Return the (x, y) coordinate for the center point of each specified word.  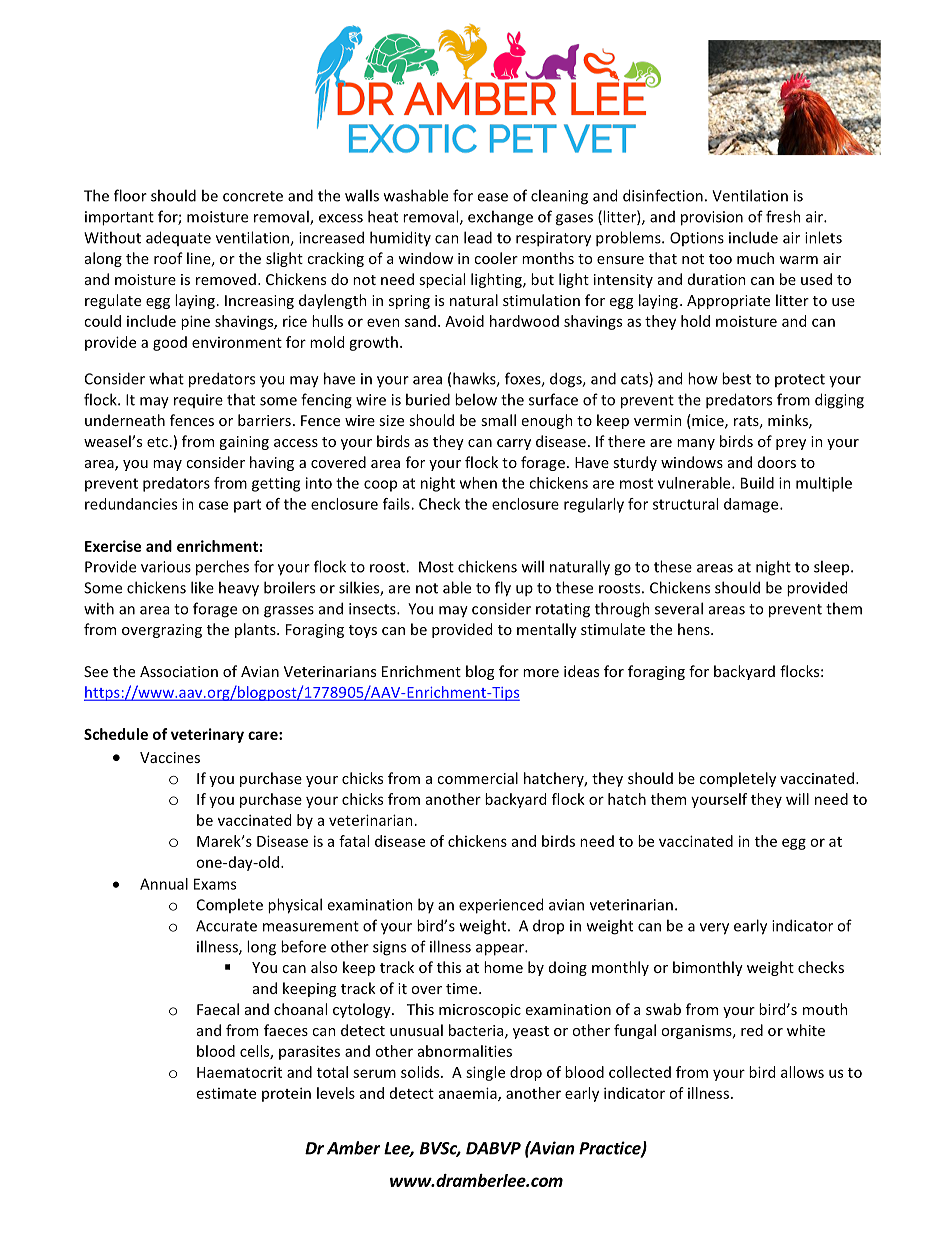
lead (478, 237)
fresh (783, 216)
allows (802, 1072)
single (485, 1073)
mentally (547, 630)
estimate (226, 1093)
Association (179, 671)
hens (695, 629)
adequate (178, 238)
